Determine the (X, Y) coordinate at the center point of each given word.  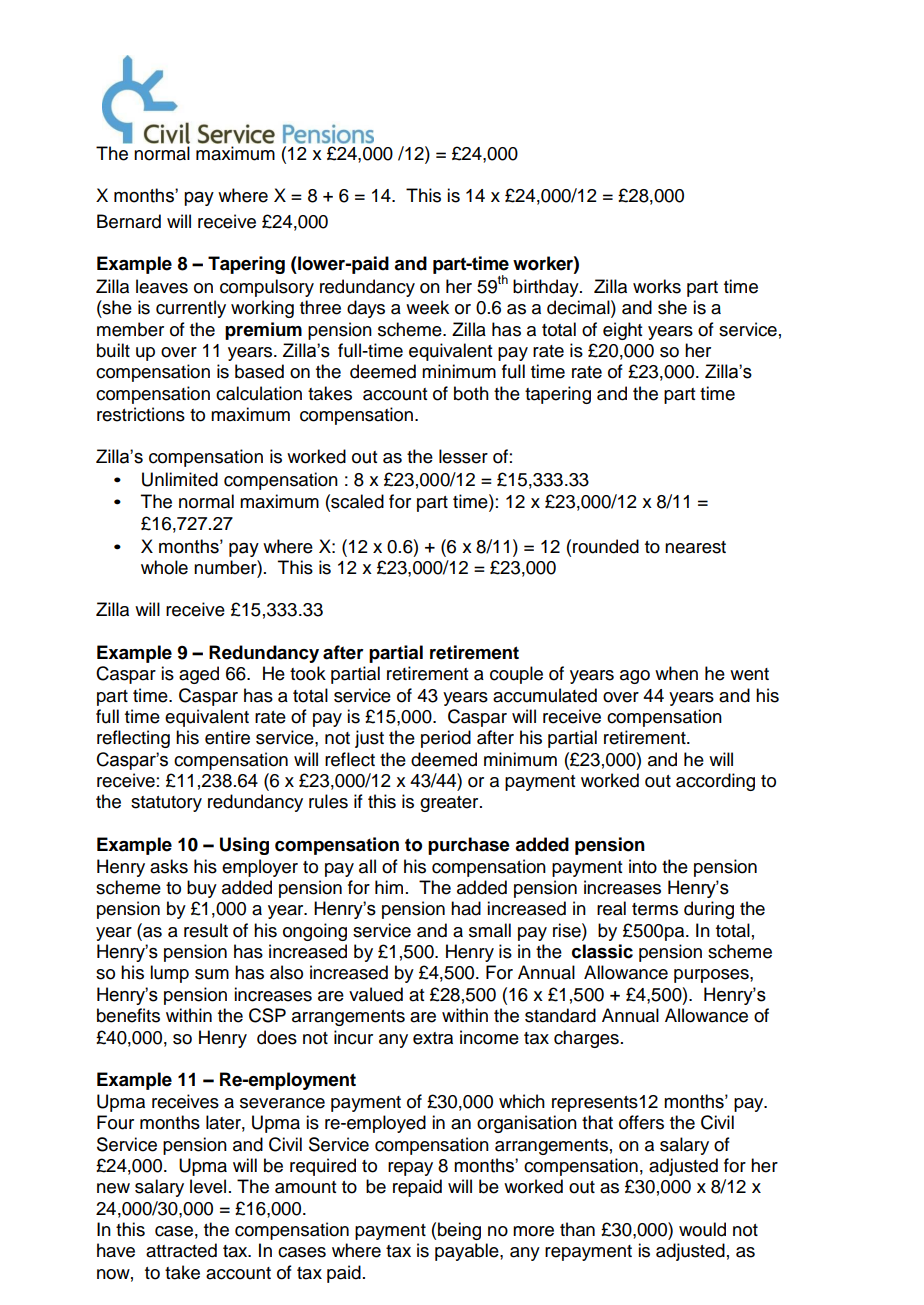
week (427, 307)
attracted (181, 1250)
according (715, 782)
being (459, 1231)
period (446, 739)
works (657, 286)
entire (227, 737)
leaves (162, 286)
